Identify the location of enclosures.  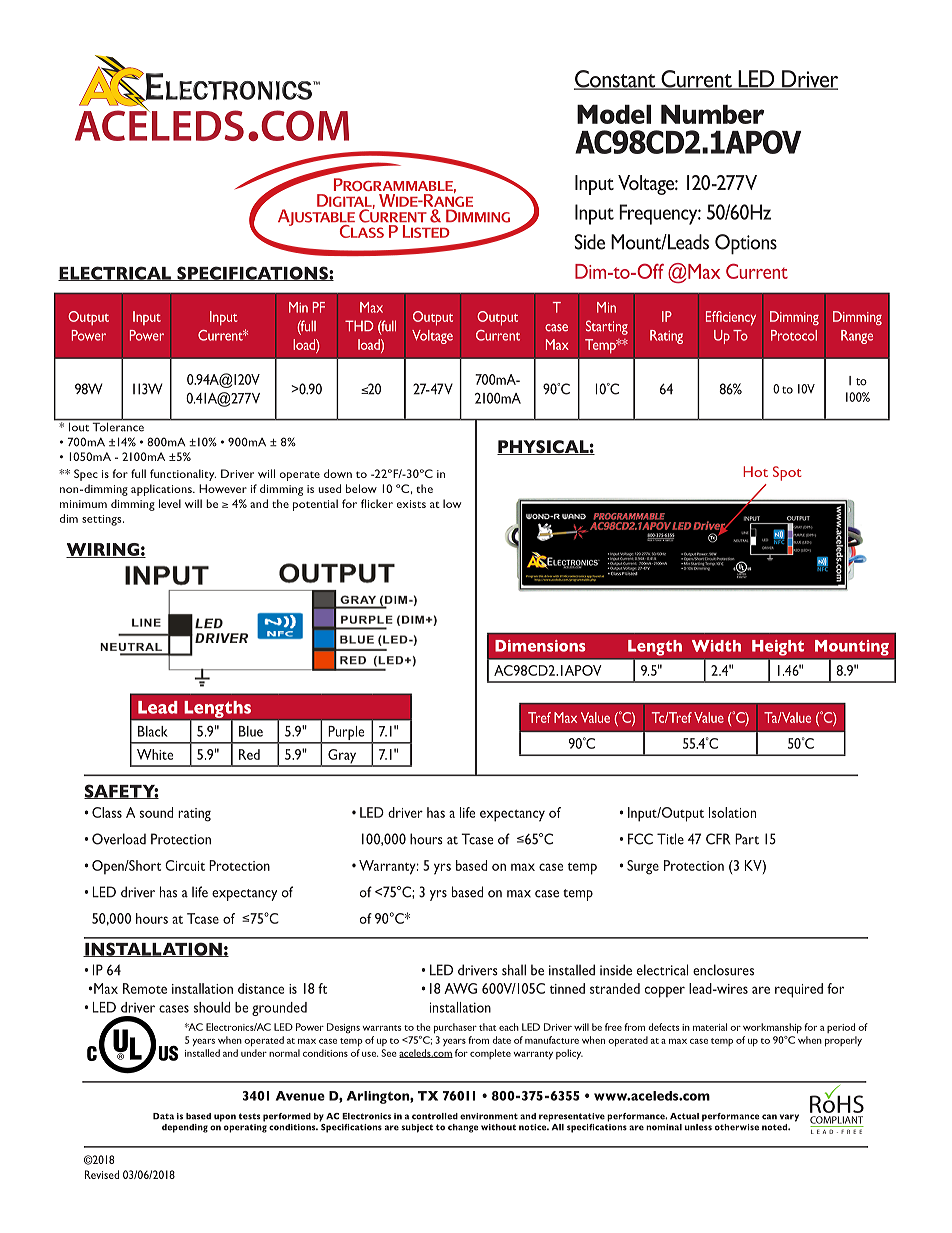
(723, 970).
